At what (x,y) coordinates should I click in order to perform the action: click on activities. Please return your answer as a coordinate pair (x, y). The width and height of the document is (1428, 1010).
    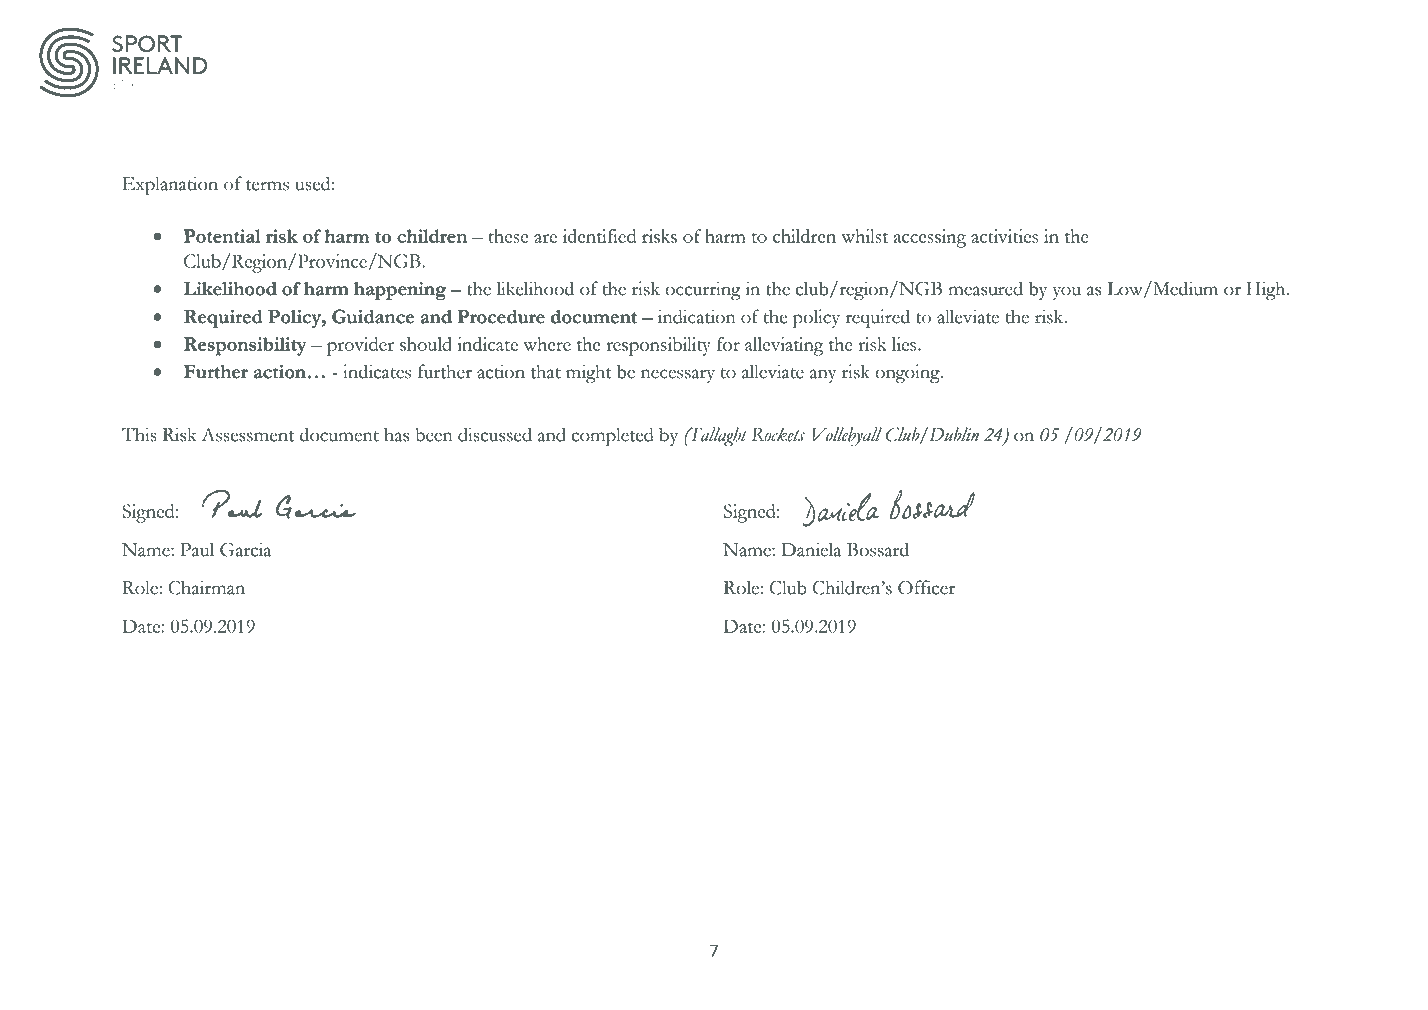
    Looking at the image, I should click on (1004, 236).
